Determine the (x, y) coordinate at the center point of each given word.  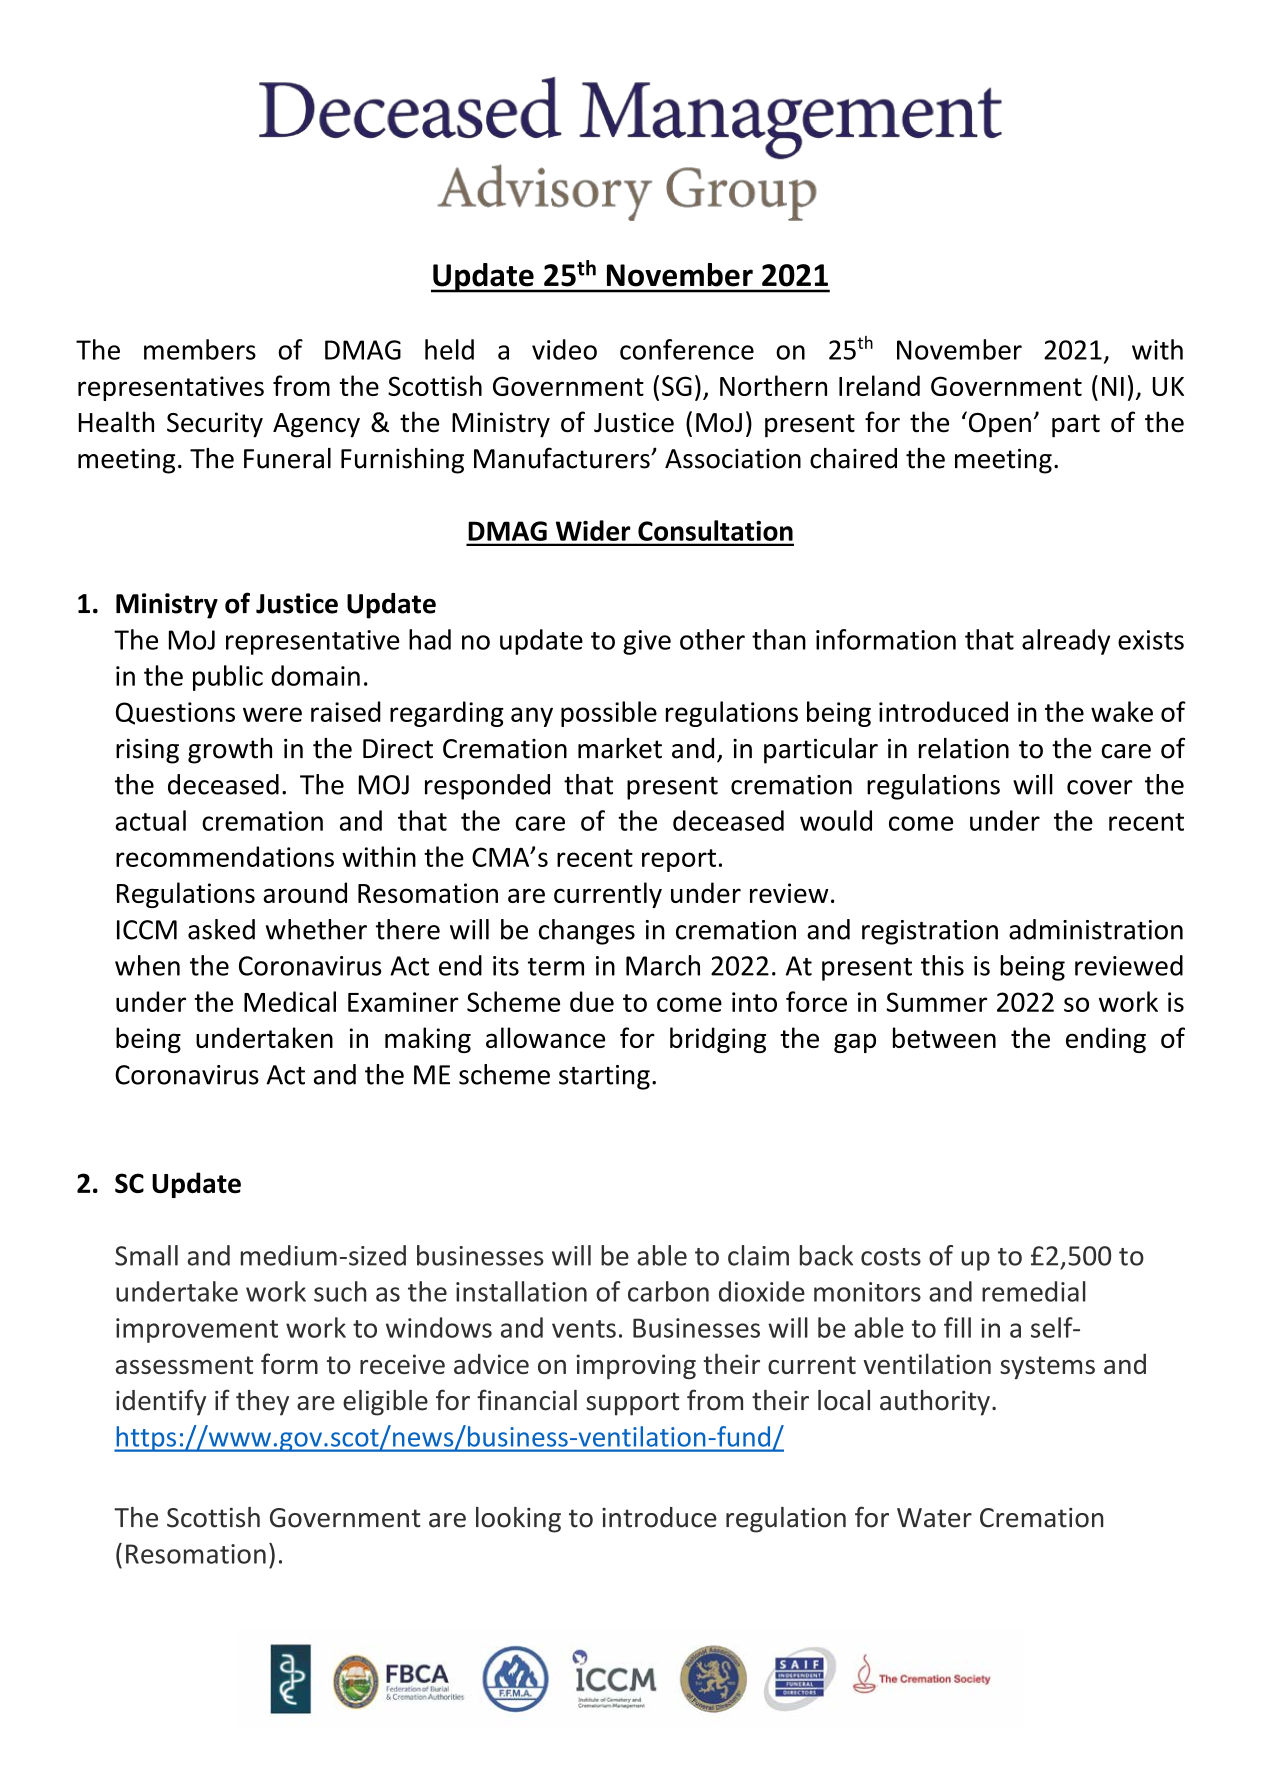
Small (146, 1255)
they (262, 1403)
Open (998, 424)
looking (518, 1520)
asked (221, 929)
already (1066, 642)
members (200, 349)
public (228, 678)
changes (587, 932)
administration (1096, 929)
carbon (668, 1291)
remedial (1034, 1291)
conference (687, 349)
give (647, 642)
